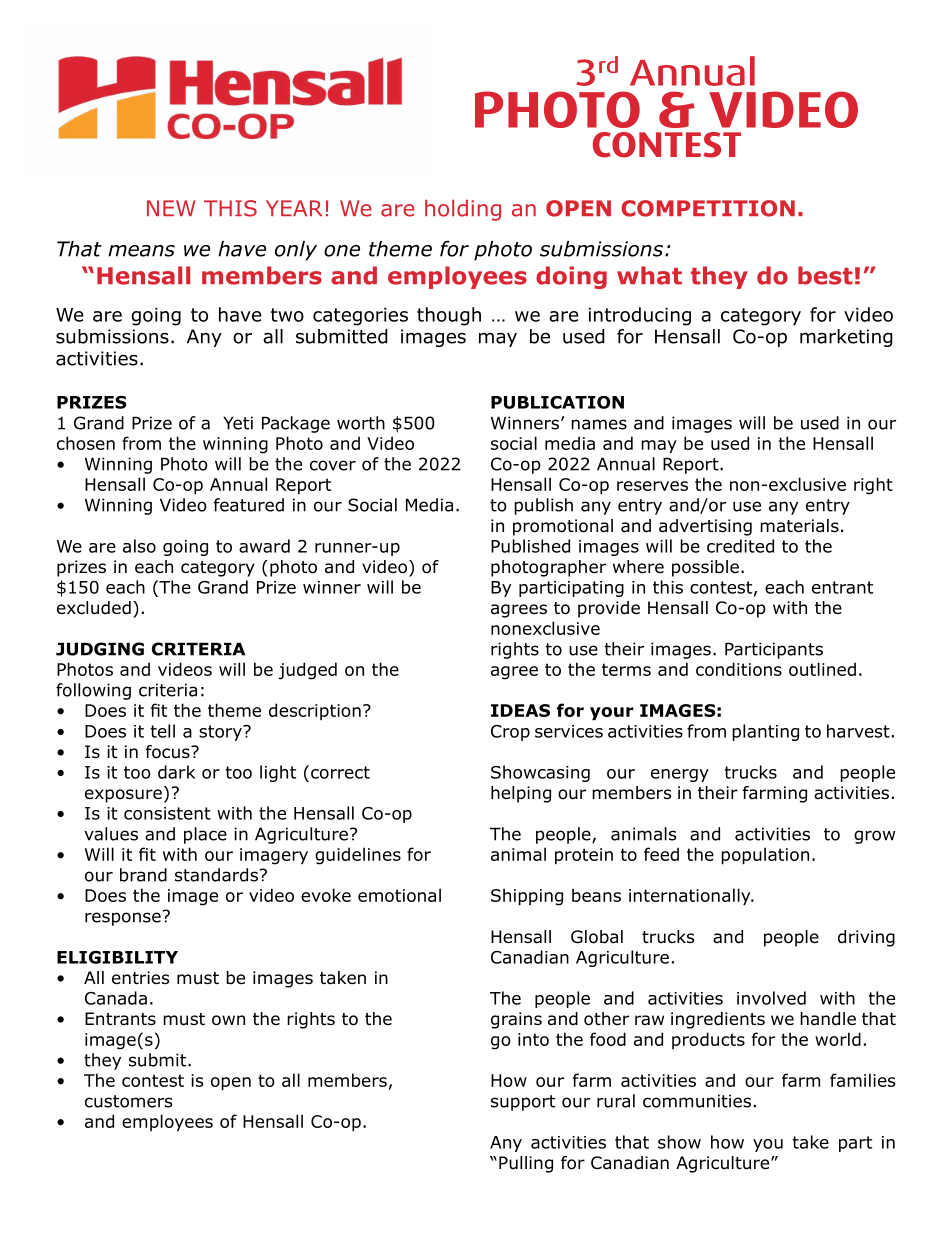  What do you see at coordinates (162, 731) in the page?
I see `tell` at bounding box center [162, 731].
